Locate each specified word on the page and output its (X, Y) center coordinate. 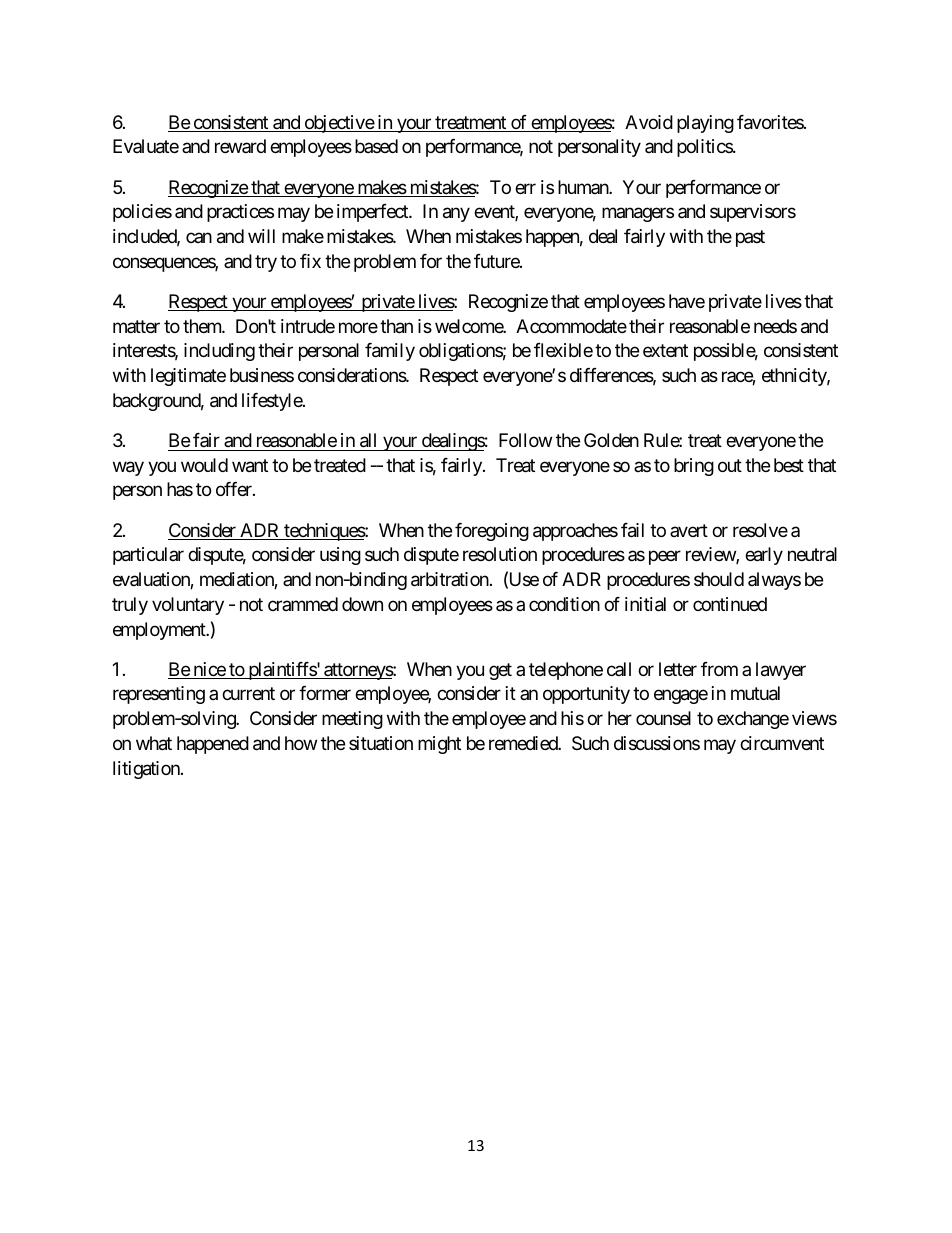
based (376, 146)
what (154, 743)
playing (705, 124)
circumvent (782, 743)
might (439, 745)
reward (240, 146)
